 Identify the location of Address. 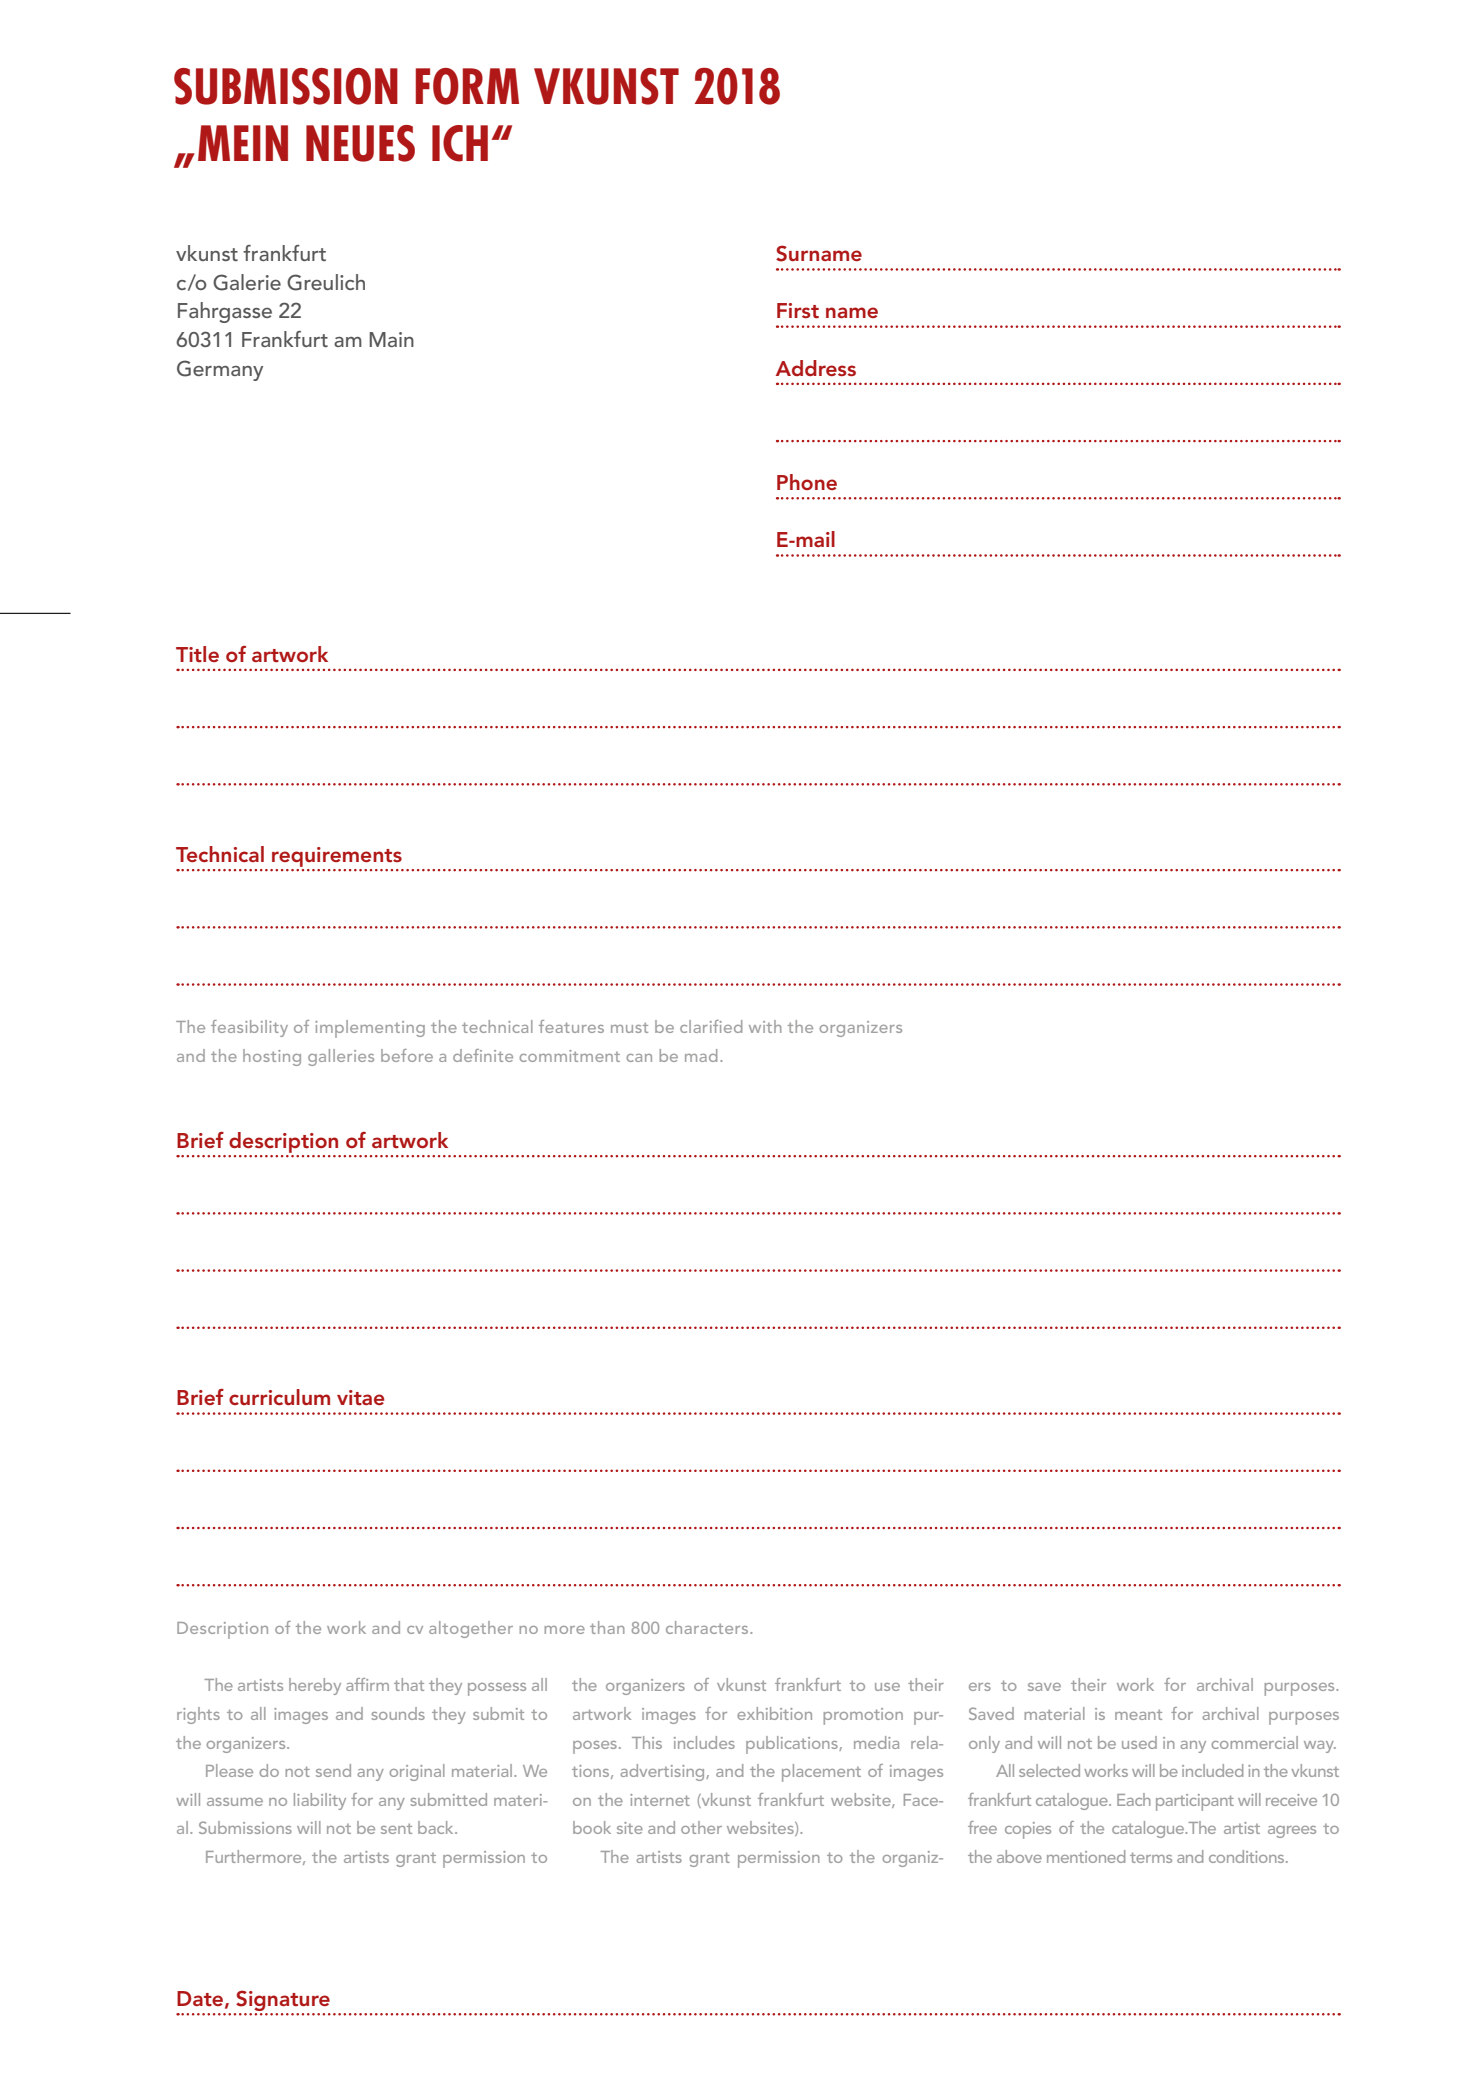
(816, 368).
